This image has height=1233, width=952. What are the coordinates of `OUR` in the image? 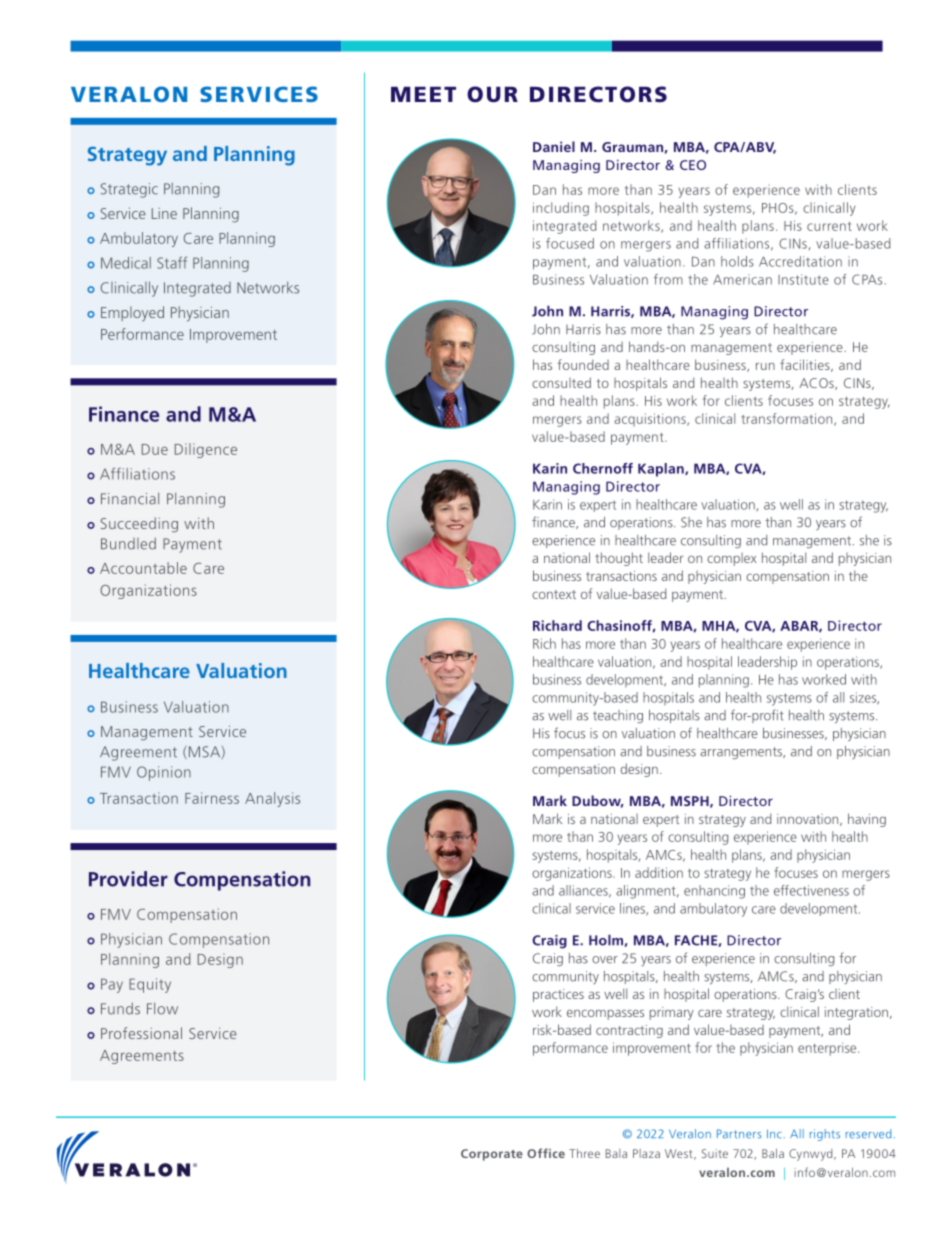 It's located at (492, 94).
